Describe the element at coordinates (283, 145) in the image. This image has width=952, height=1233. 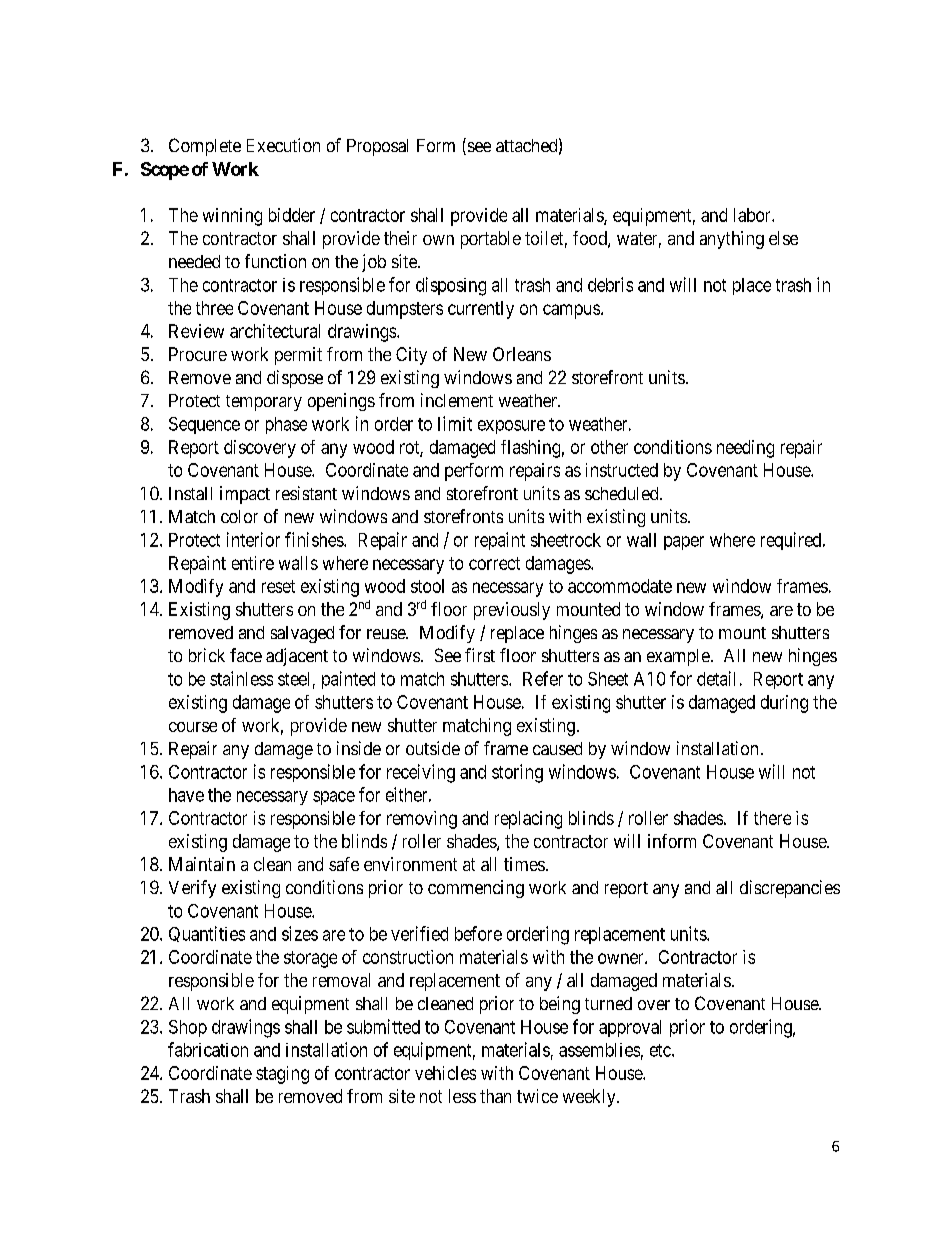
I see `Execution` at that location.
